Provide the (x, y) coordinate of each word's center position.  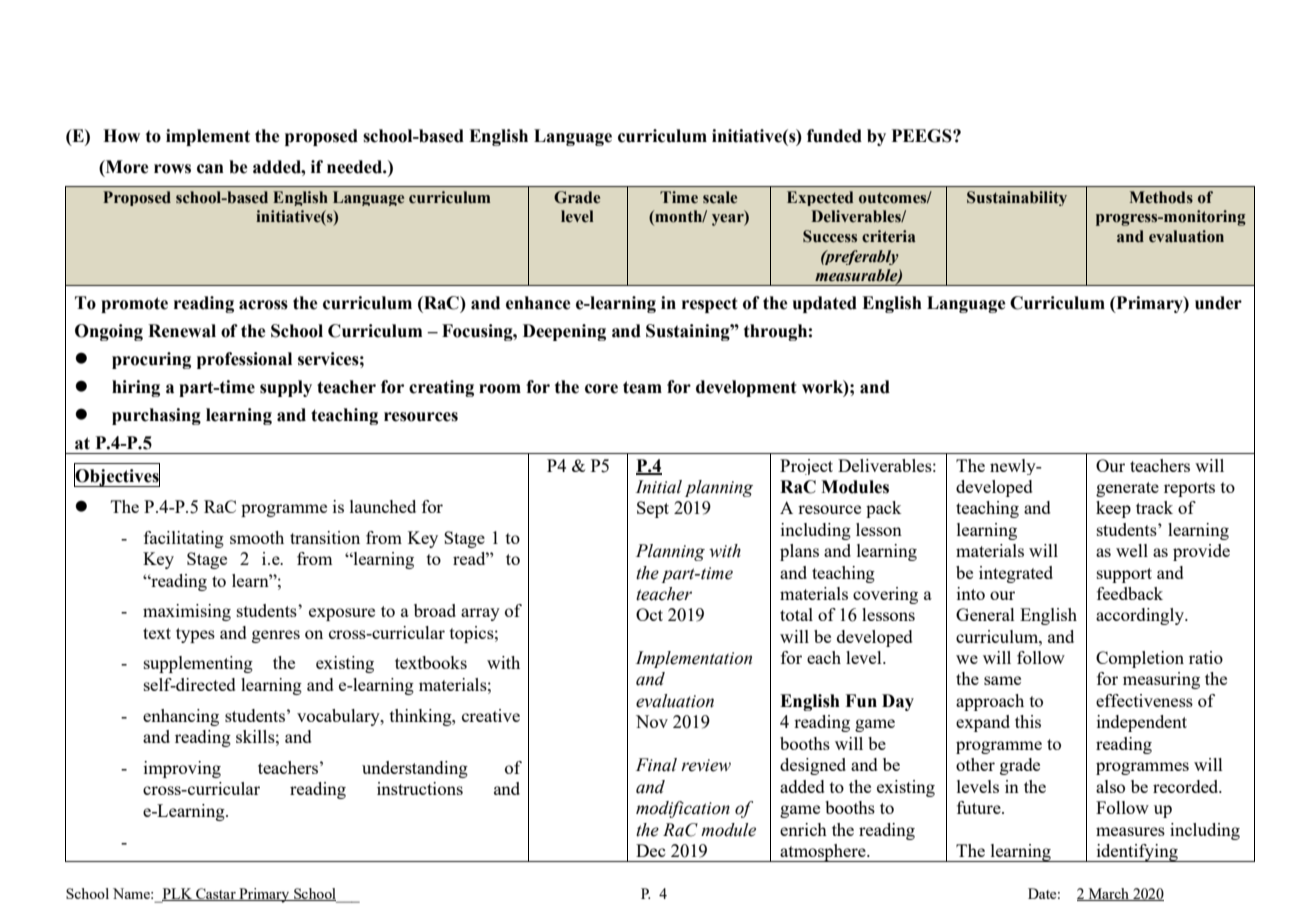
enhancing (181, 717)
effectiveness (1144, 700)
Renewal (182, 331)
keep (1113, 509)
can (210, 169)
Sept (653, 509)
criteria (889, 236)
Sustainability (1017, 198)
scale (720, 197)
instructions (420, 788)
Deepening (564, 332)
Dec (650, 850)
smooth (257, 537)
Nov (652, 721)
